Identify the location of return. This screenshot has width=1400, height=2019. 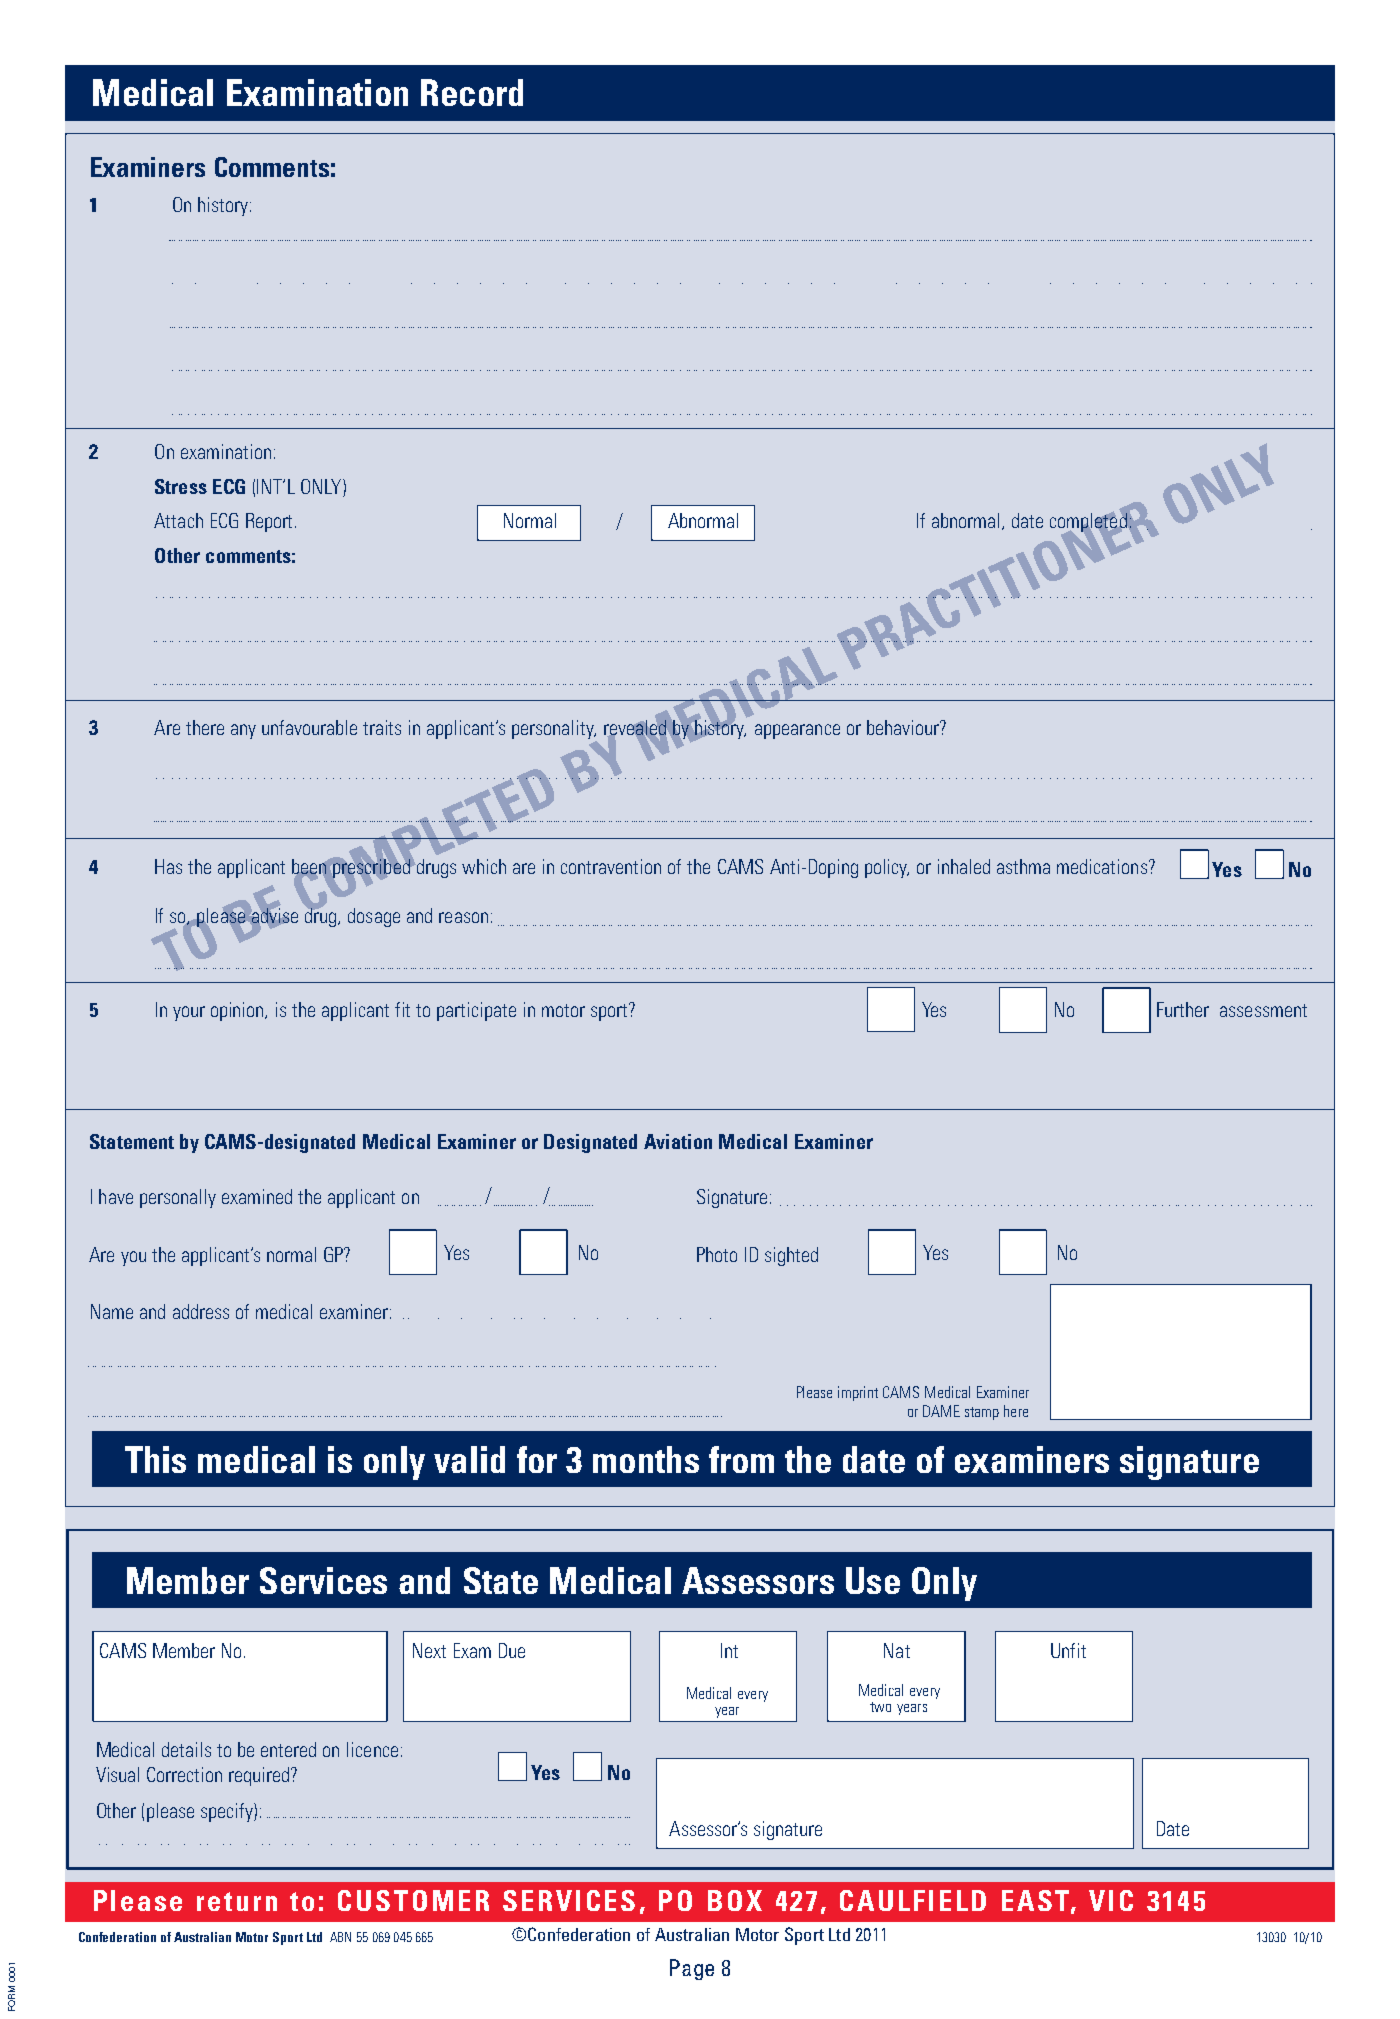
(237, 1901).
